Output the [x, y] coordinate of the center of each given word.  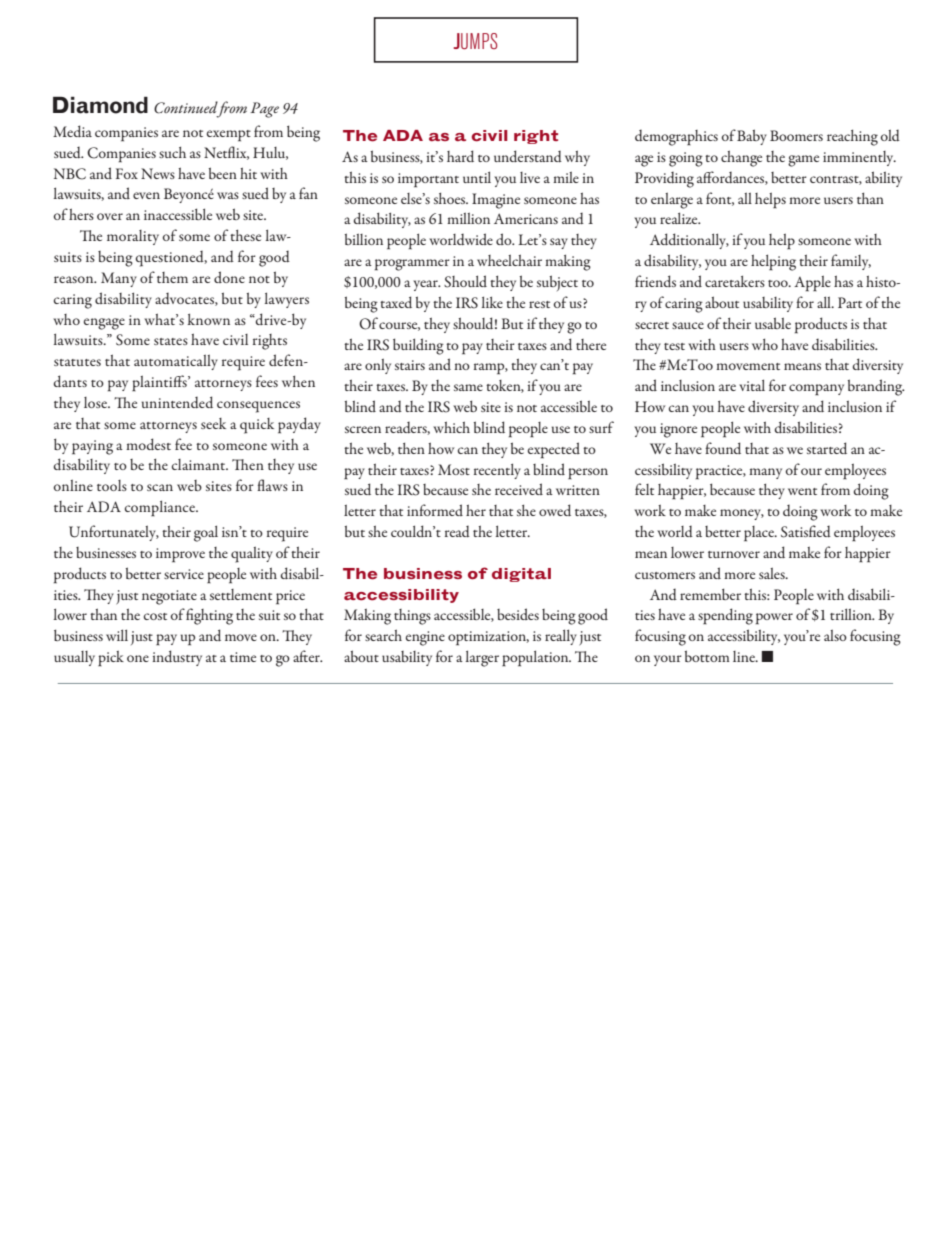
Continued [186, 107]
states [171, 341]
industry [177, 658]
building [418, 346]
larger [482, 658]
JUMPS [475, 41]
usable [773, 323]
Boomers [796, 135]
